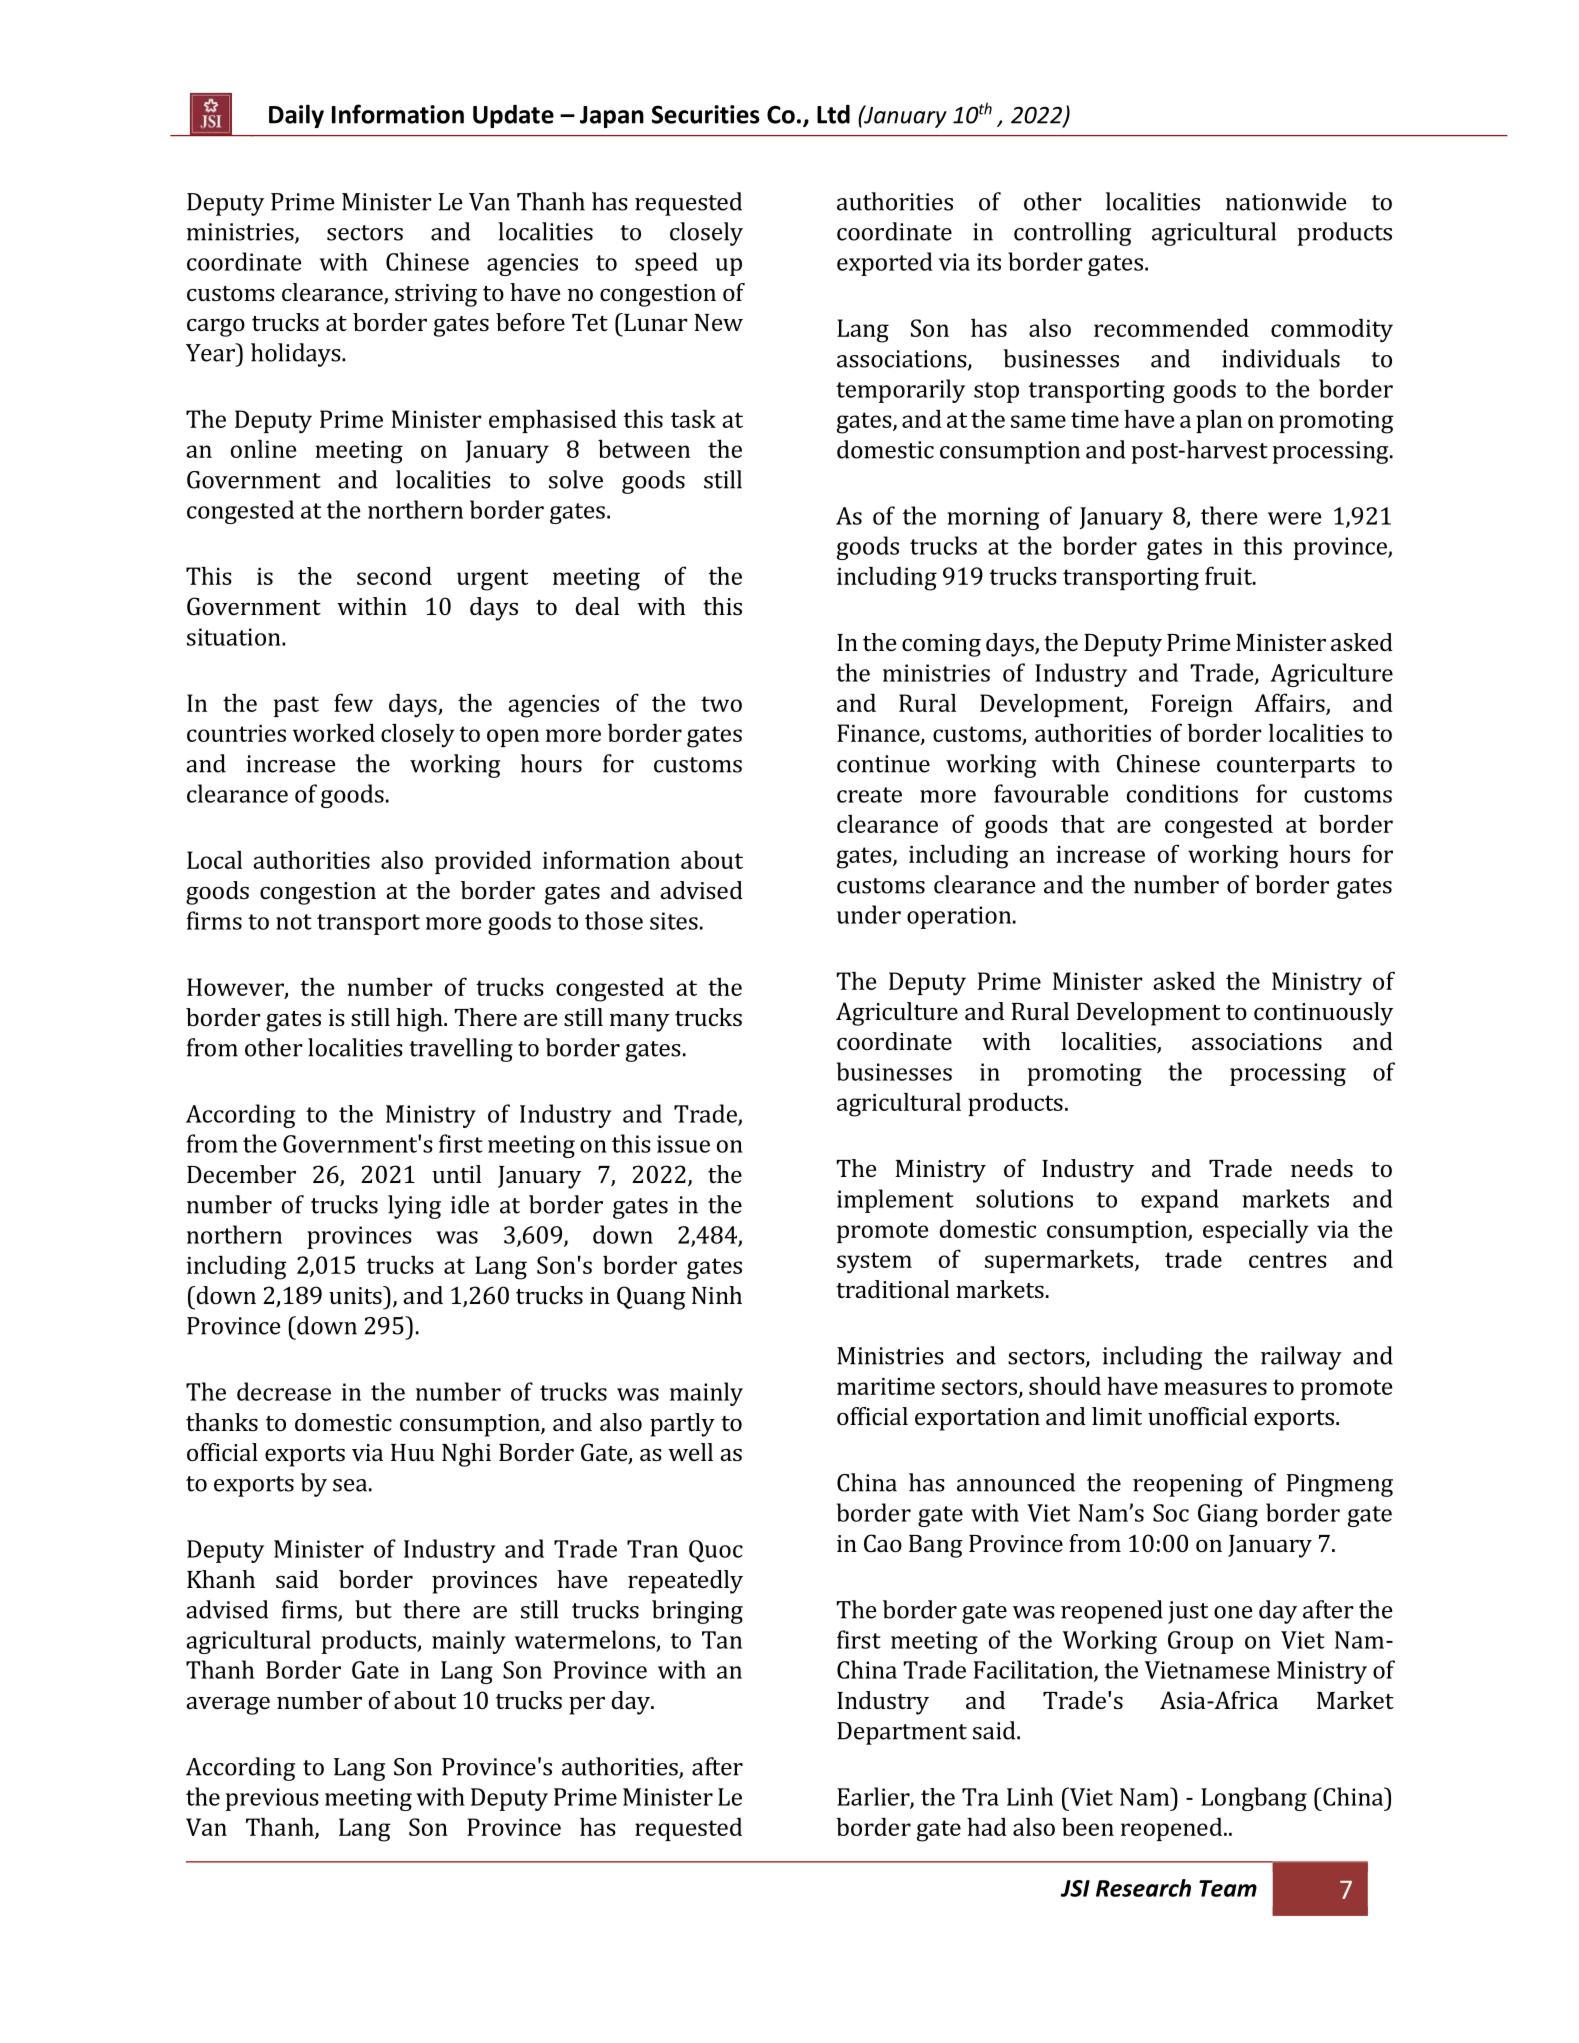 This screenshot has height=2043, width=1579. What do you see at coordinates (272, 1799) in the screenshot?
I see `previous` at bounding box center [272, 1799].
